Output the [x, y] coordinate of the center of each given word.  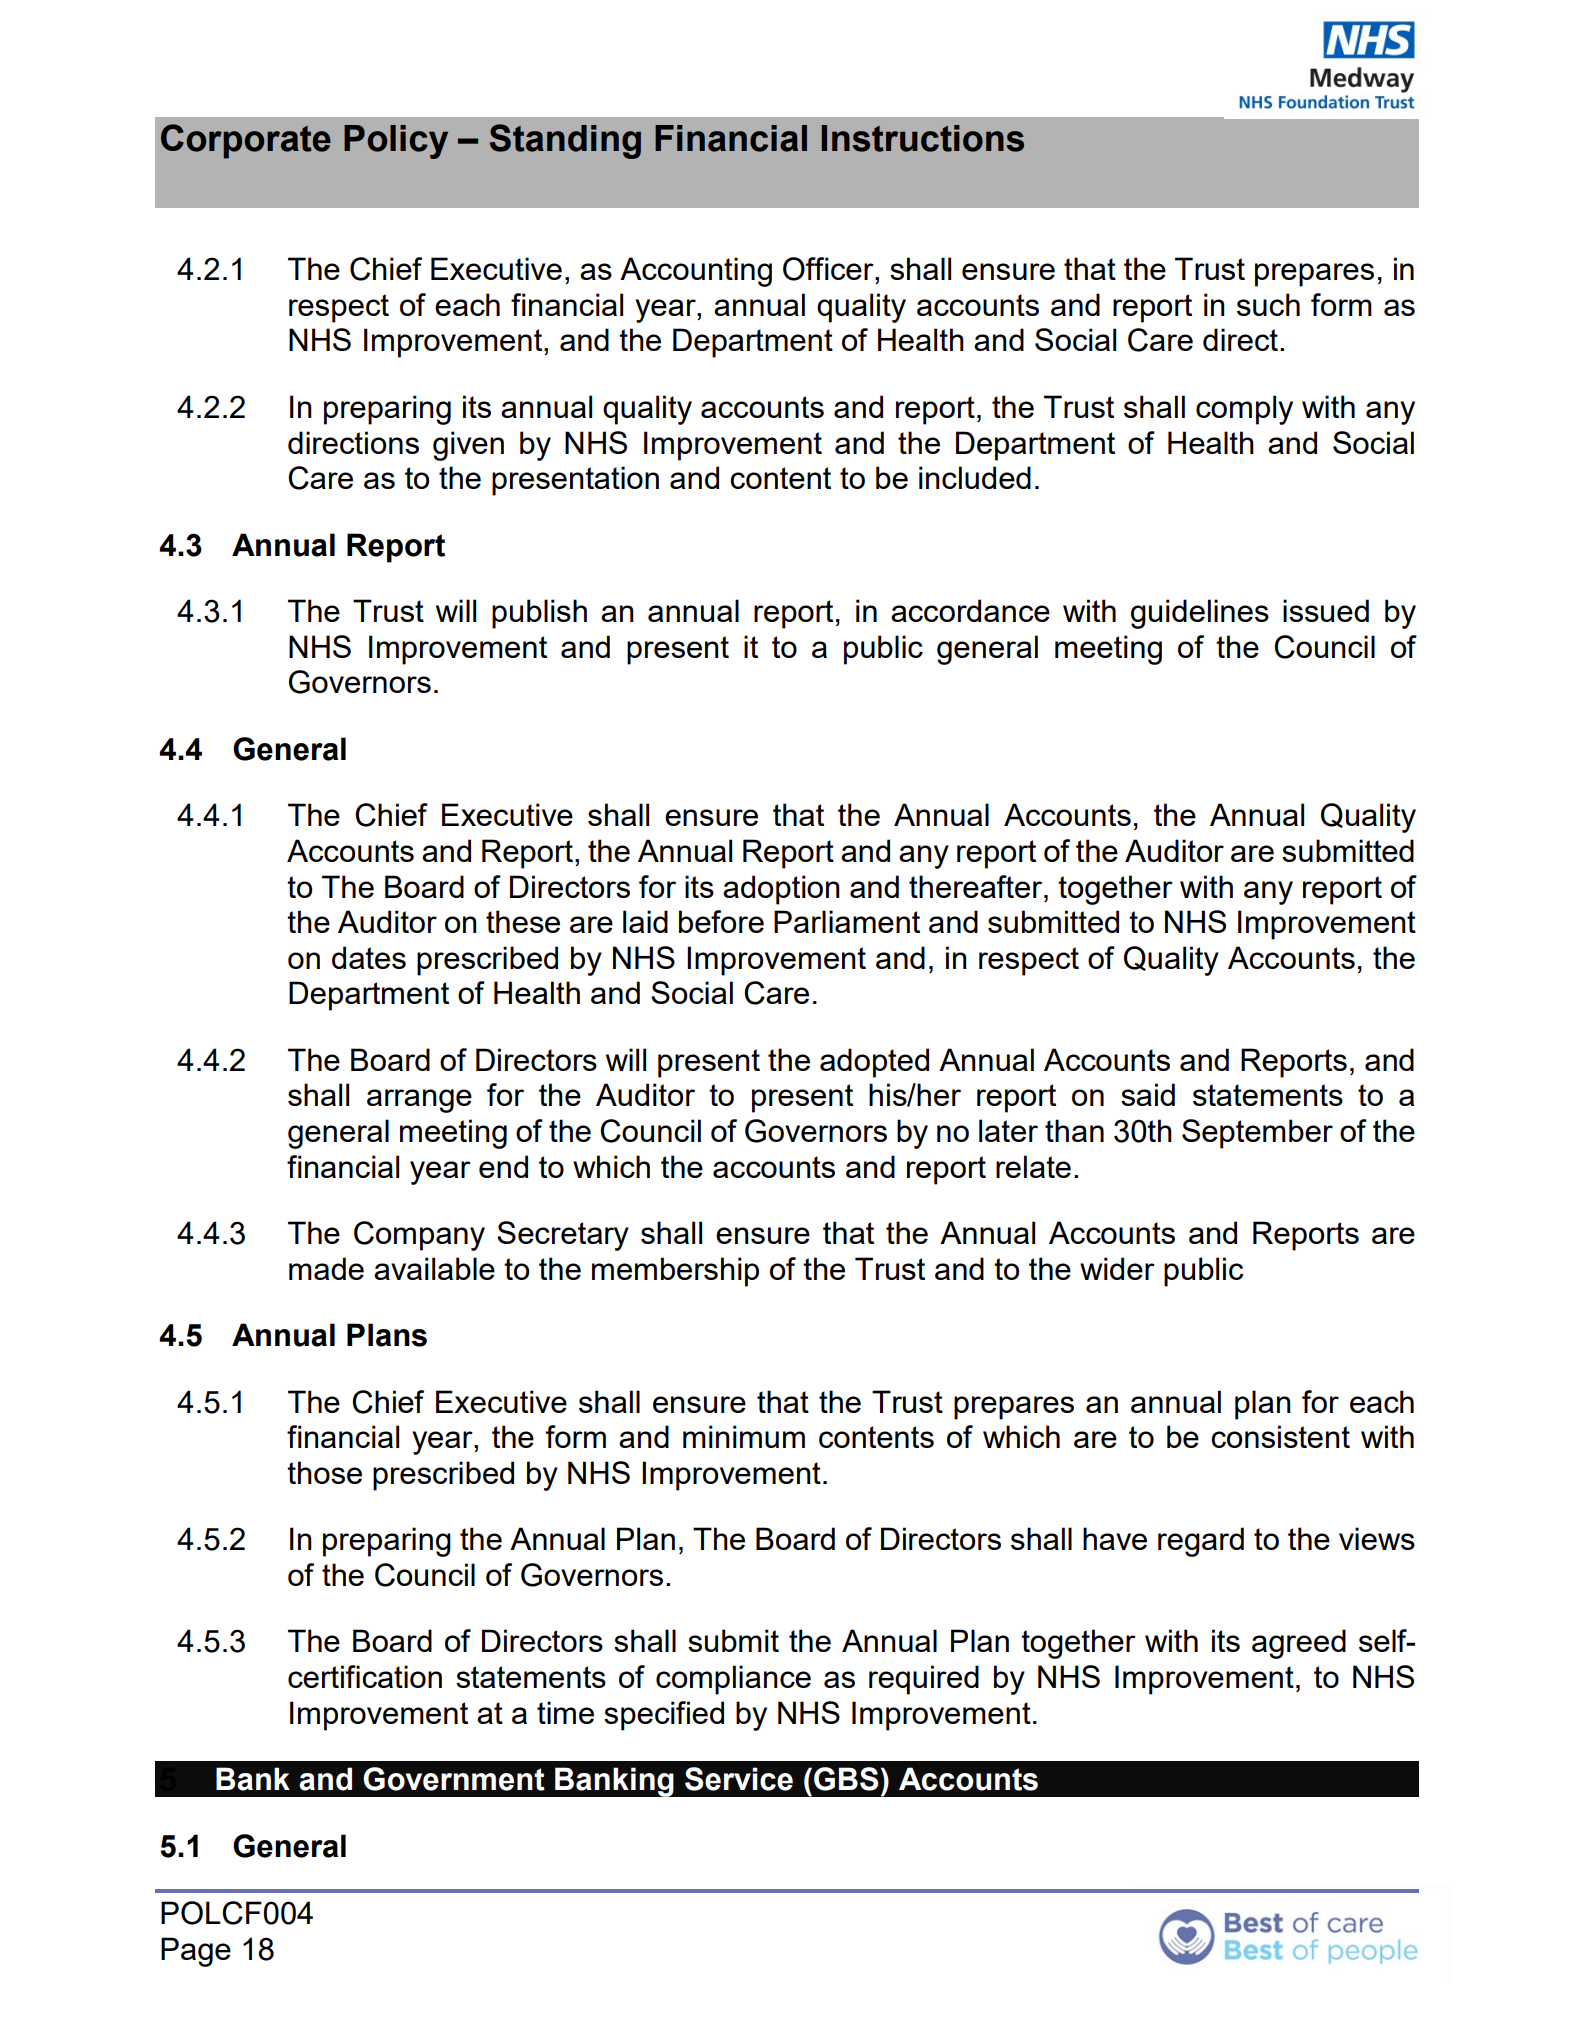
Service [739, 1779]
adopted [874, 1063]
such [1268, 304]
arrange [419, 1101]
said [1148, 1094]
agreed [1299, 1644]
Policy [396, 142]
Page [196, 1952]
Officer [829, 269]
